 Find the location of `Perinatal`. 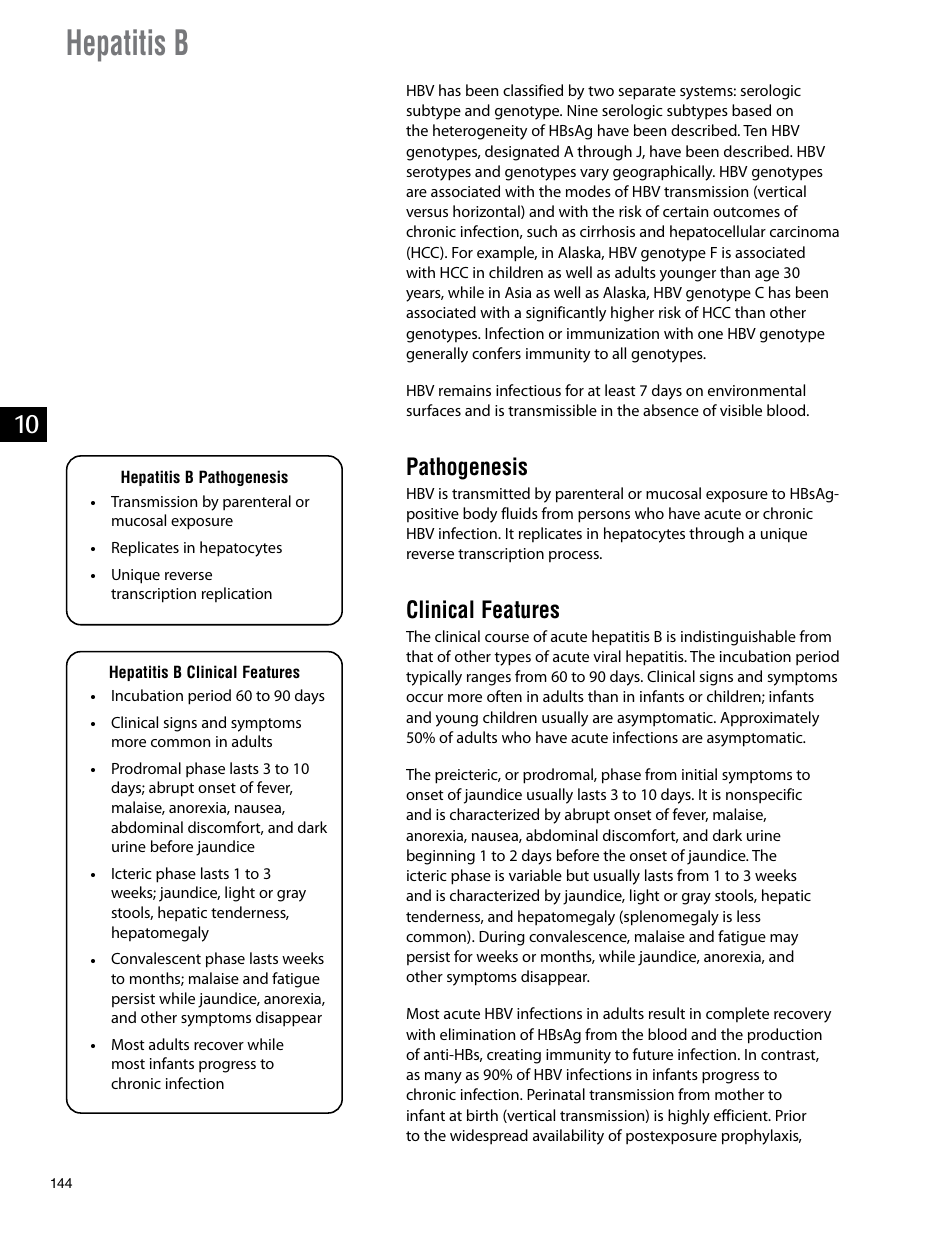

Perinatal is located at coordinates (556, 1094).
